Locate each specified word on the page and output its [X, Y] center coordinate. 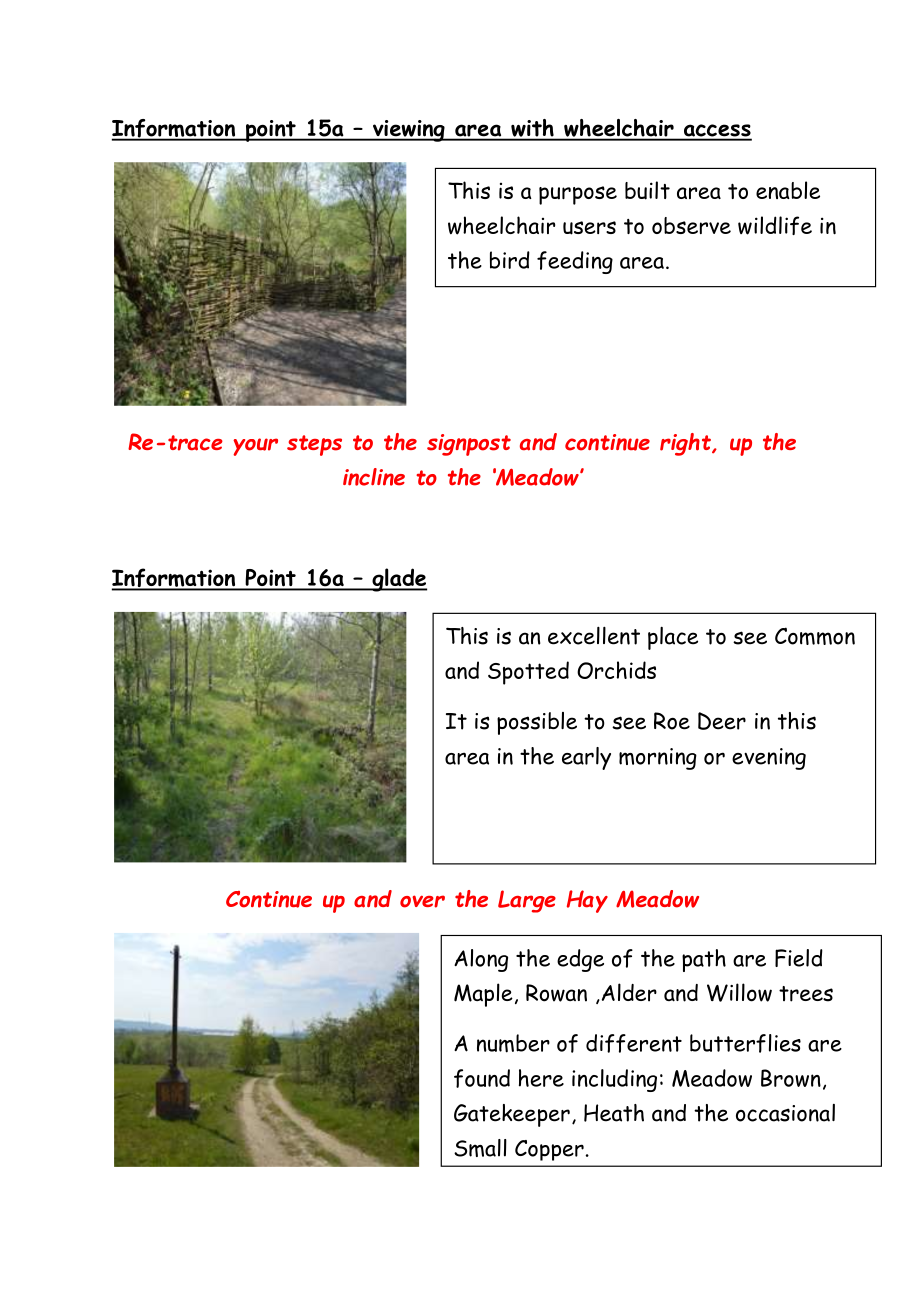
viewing [409, 131]
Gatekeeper [512, 1115]
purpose [578, 195]
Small [480, 1148]
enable [788, 190]
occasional [785, 1113]
